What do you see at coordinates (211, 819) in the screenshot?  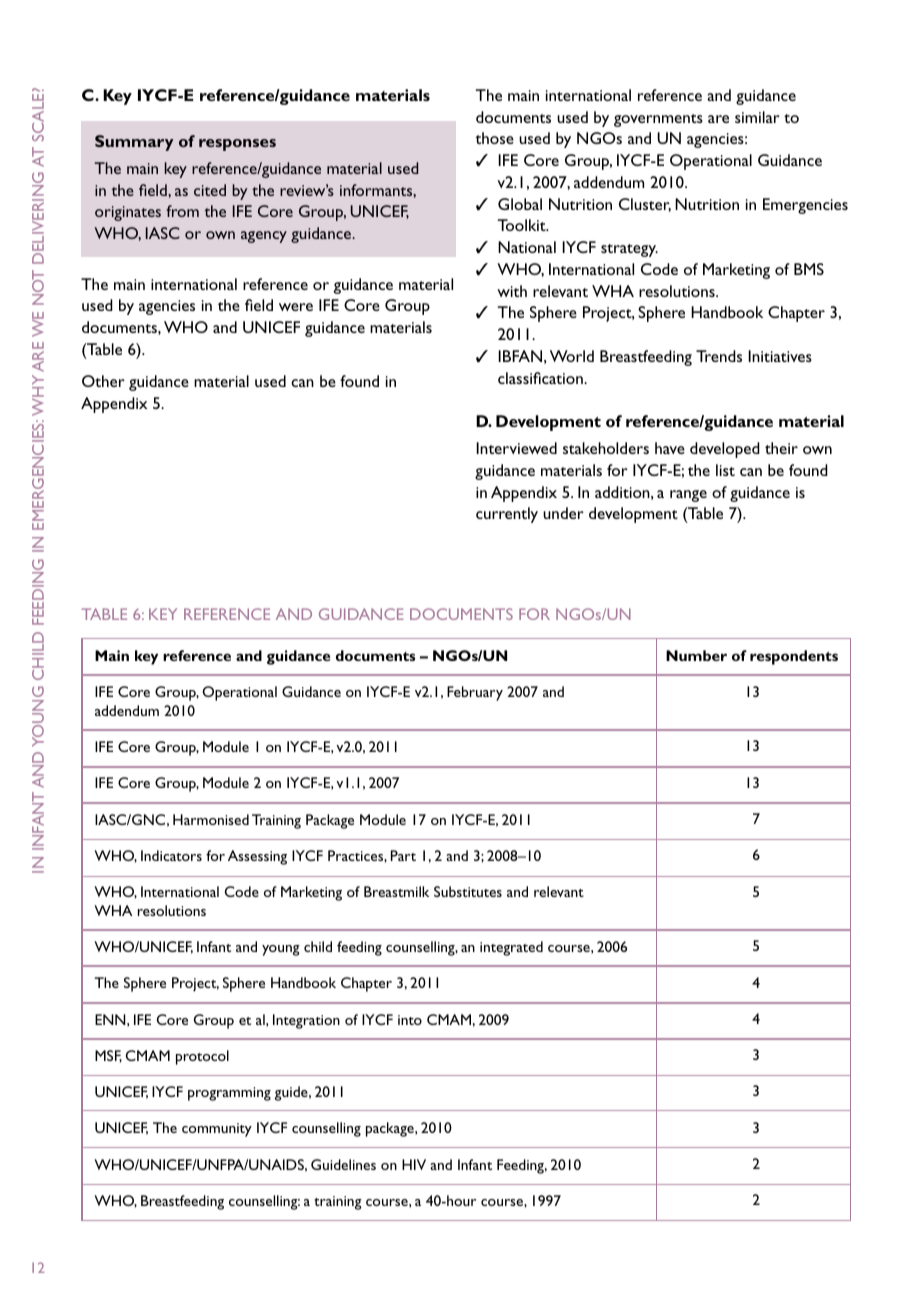 I see `Harmonised` at bounding box center [211, 819].
